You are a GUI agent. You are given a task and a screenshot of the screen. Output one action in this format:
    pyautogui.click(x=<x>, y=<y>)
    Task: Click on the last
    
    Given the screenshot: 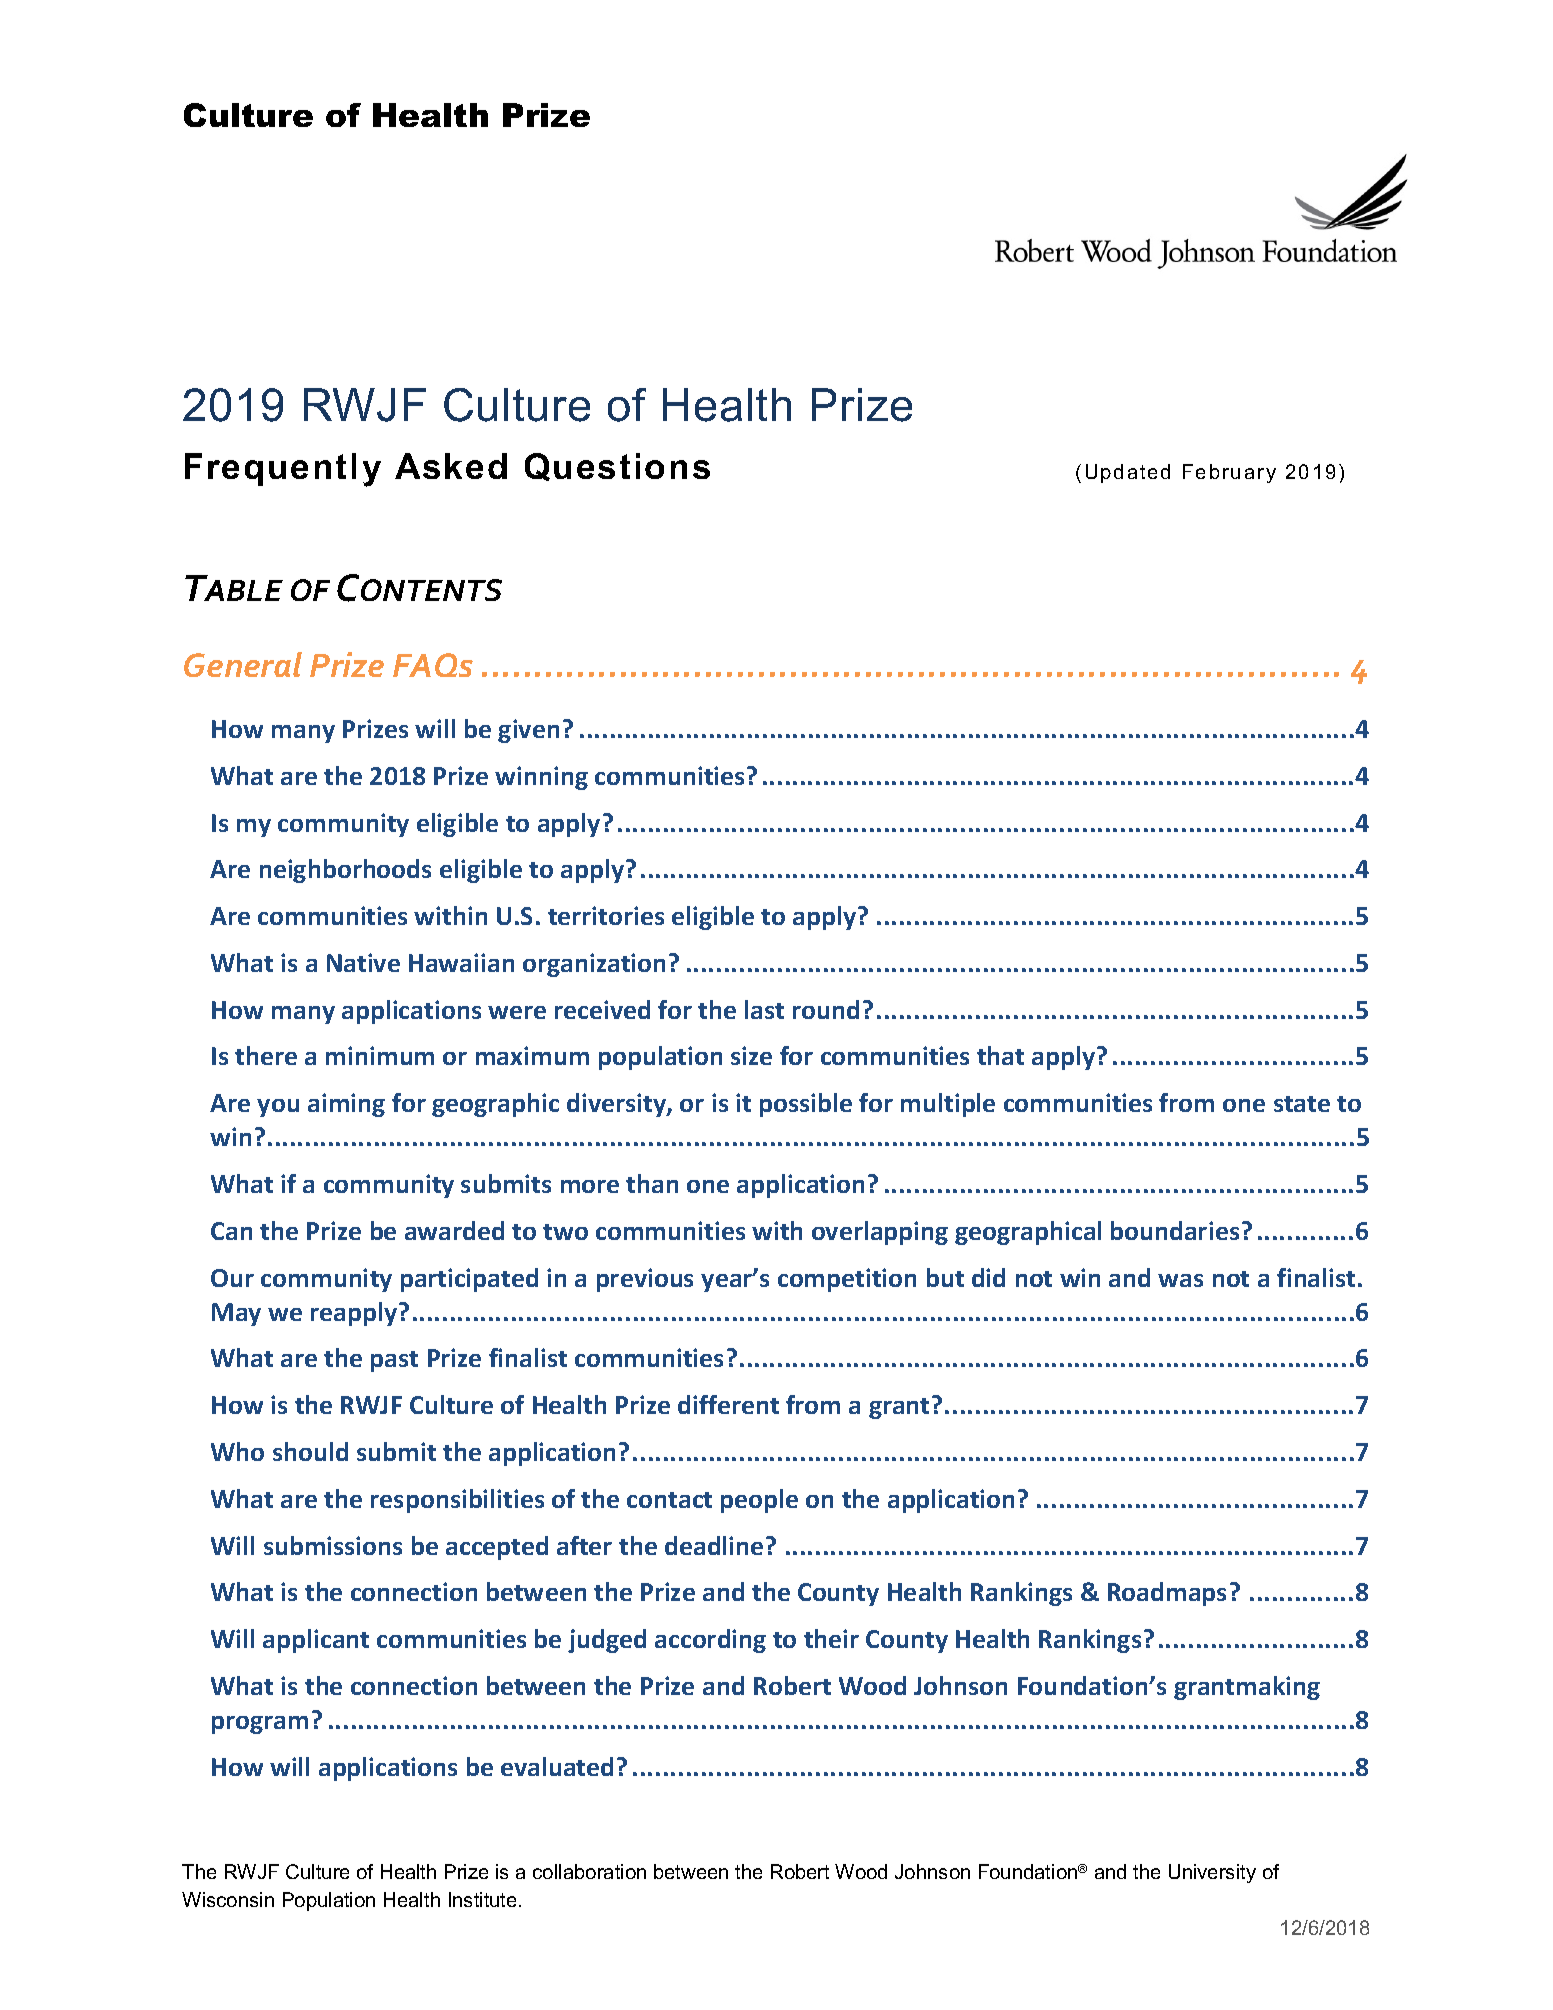 What is the action you would take?
    pyautogui.click(x=764, y=1009)
